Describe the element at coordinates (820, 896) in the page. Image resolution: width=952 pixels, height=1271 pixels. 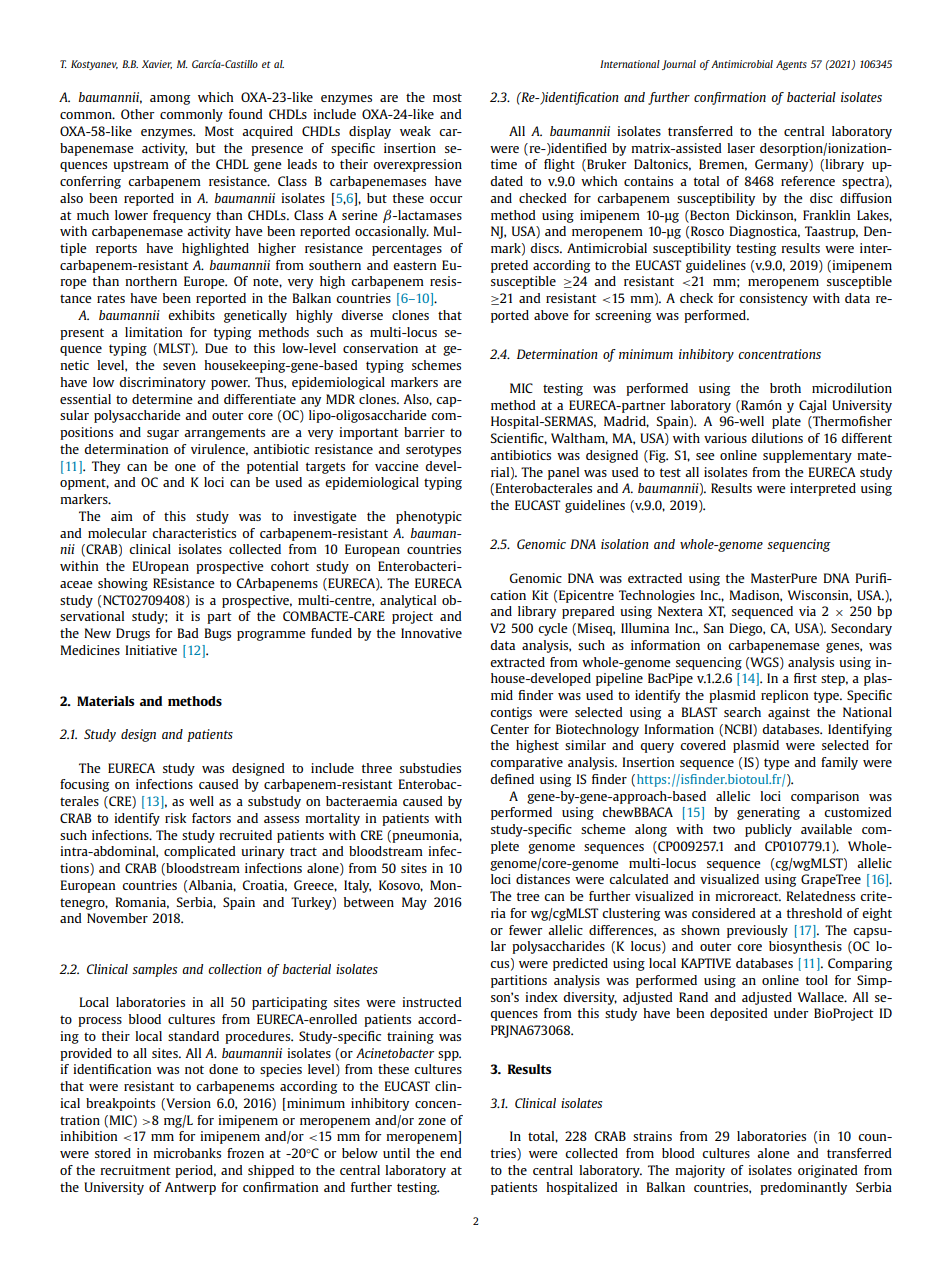
I see `Relatedness` at that location.
